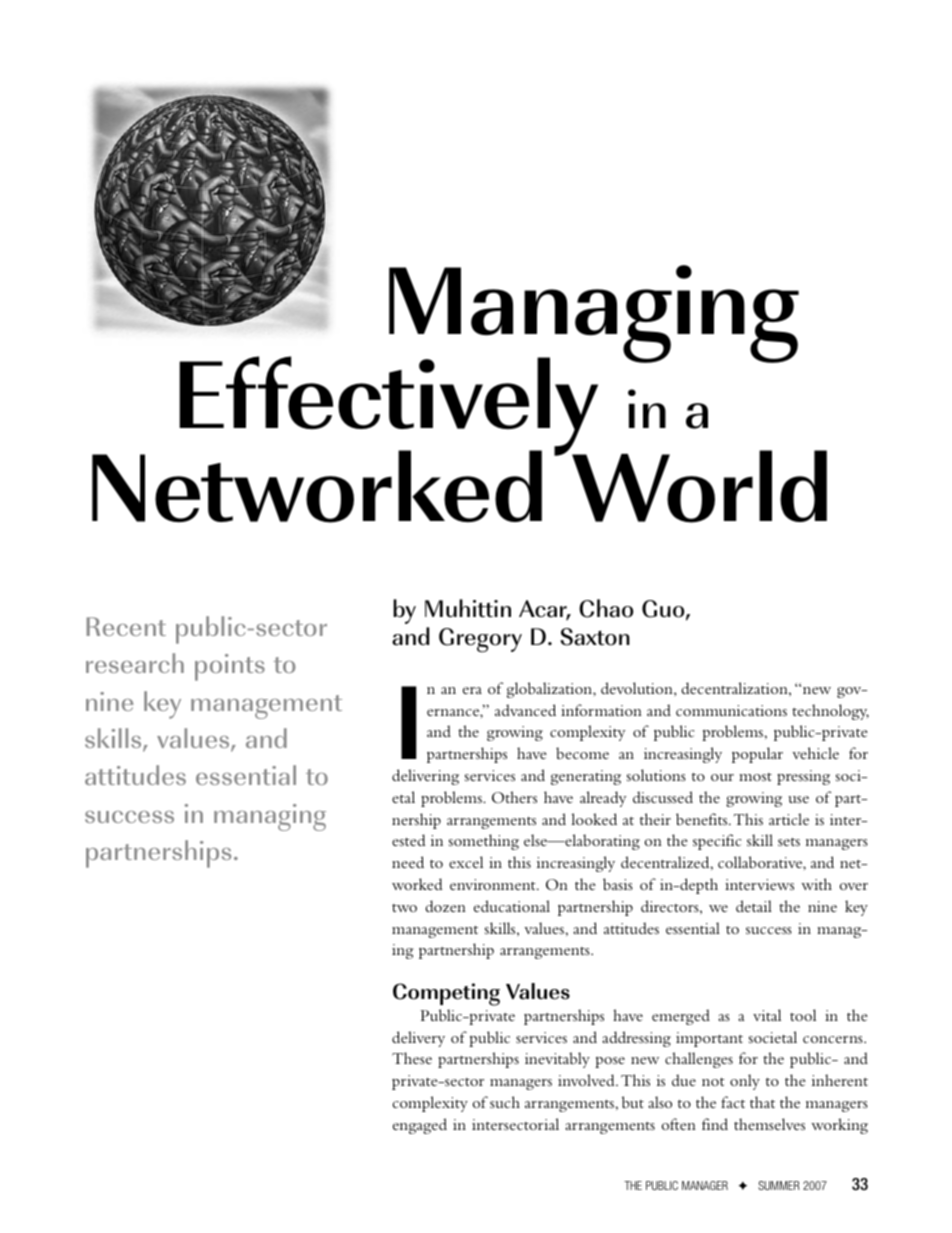 Image resolution: width=952 pixels, height=1233 pixels. I want to click on World, so click(699, 486).
